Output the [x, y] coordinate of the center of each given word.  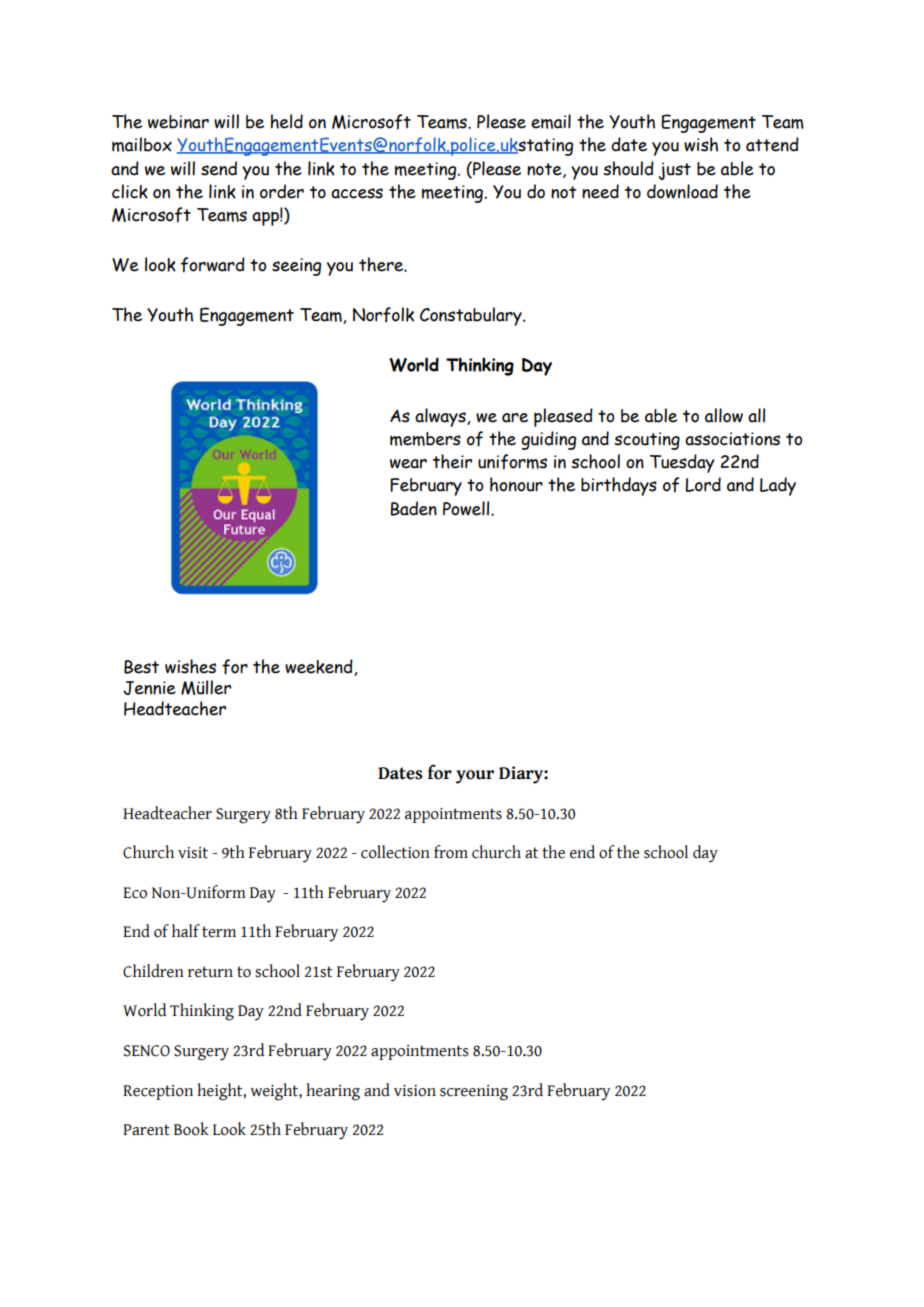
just [675, 171]
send [219, 168]
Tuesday [682, 463]
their [452, 461]
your [475, 777]
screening [474, 1093]
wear [408, 464]
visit [193, 853]
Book [191, 1129]
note [545, 170]
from [451, 852]
